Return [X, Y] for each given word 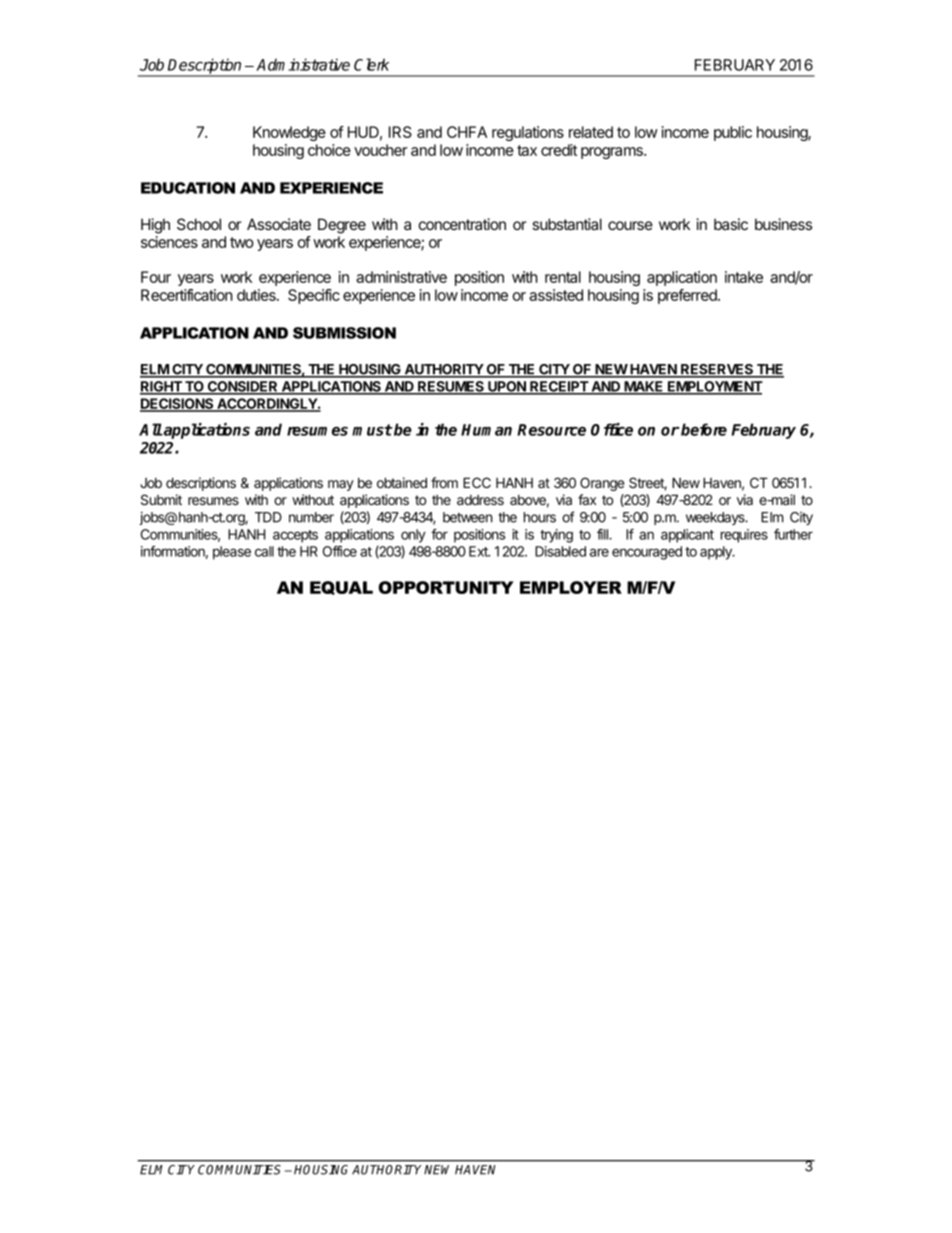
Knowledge [289, 133]
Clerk [371, 64]
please [232, 553]
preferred [688, 296]
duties [257, 295]
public [733, 133]
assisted [556, 295]
